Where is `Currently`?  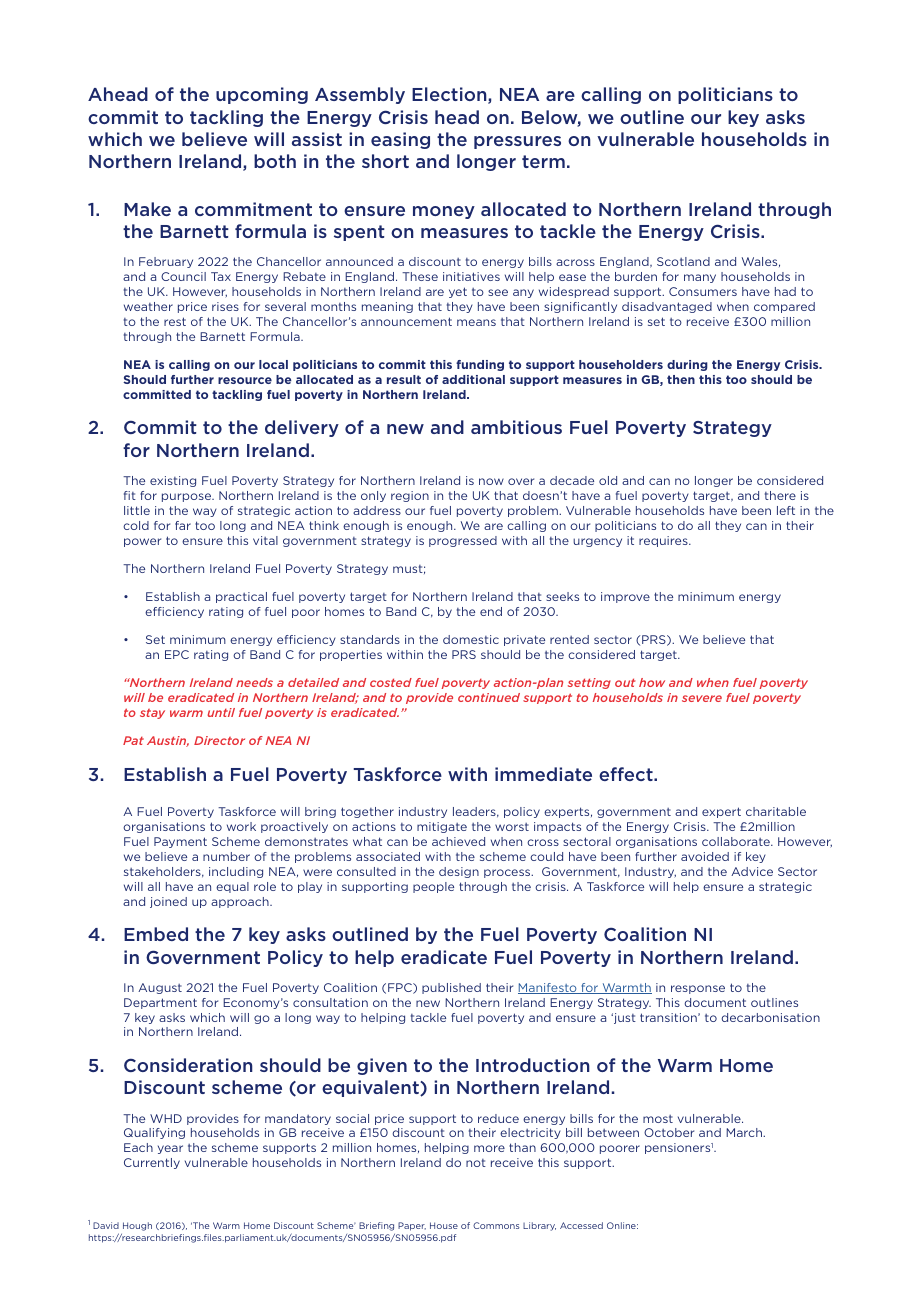 Currently is located at coordinates (152, 1163).
